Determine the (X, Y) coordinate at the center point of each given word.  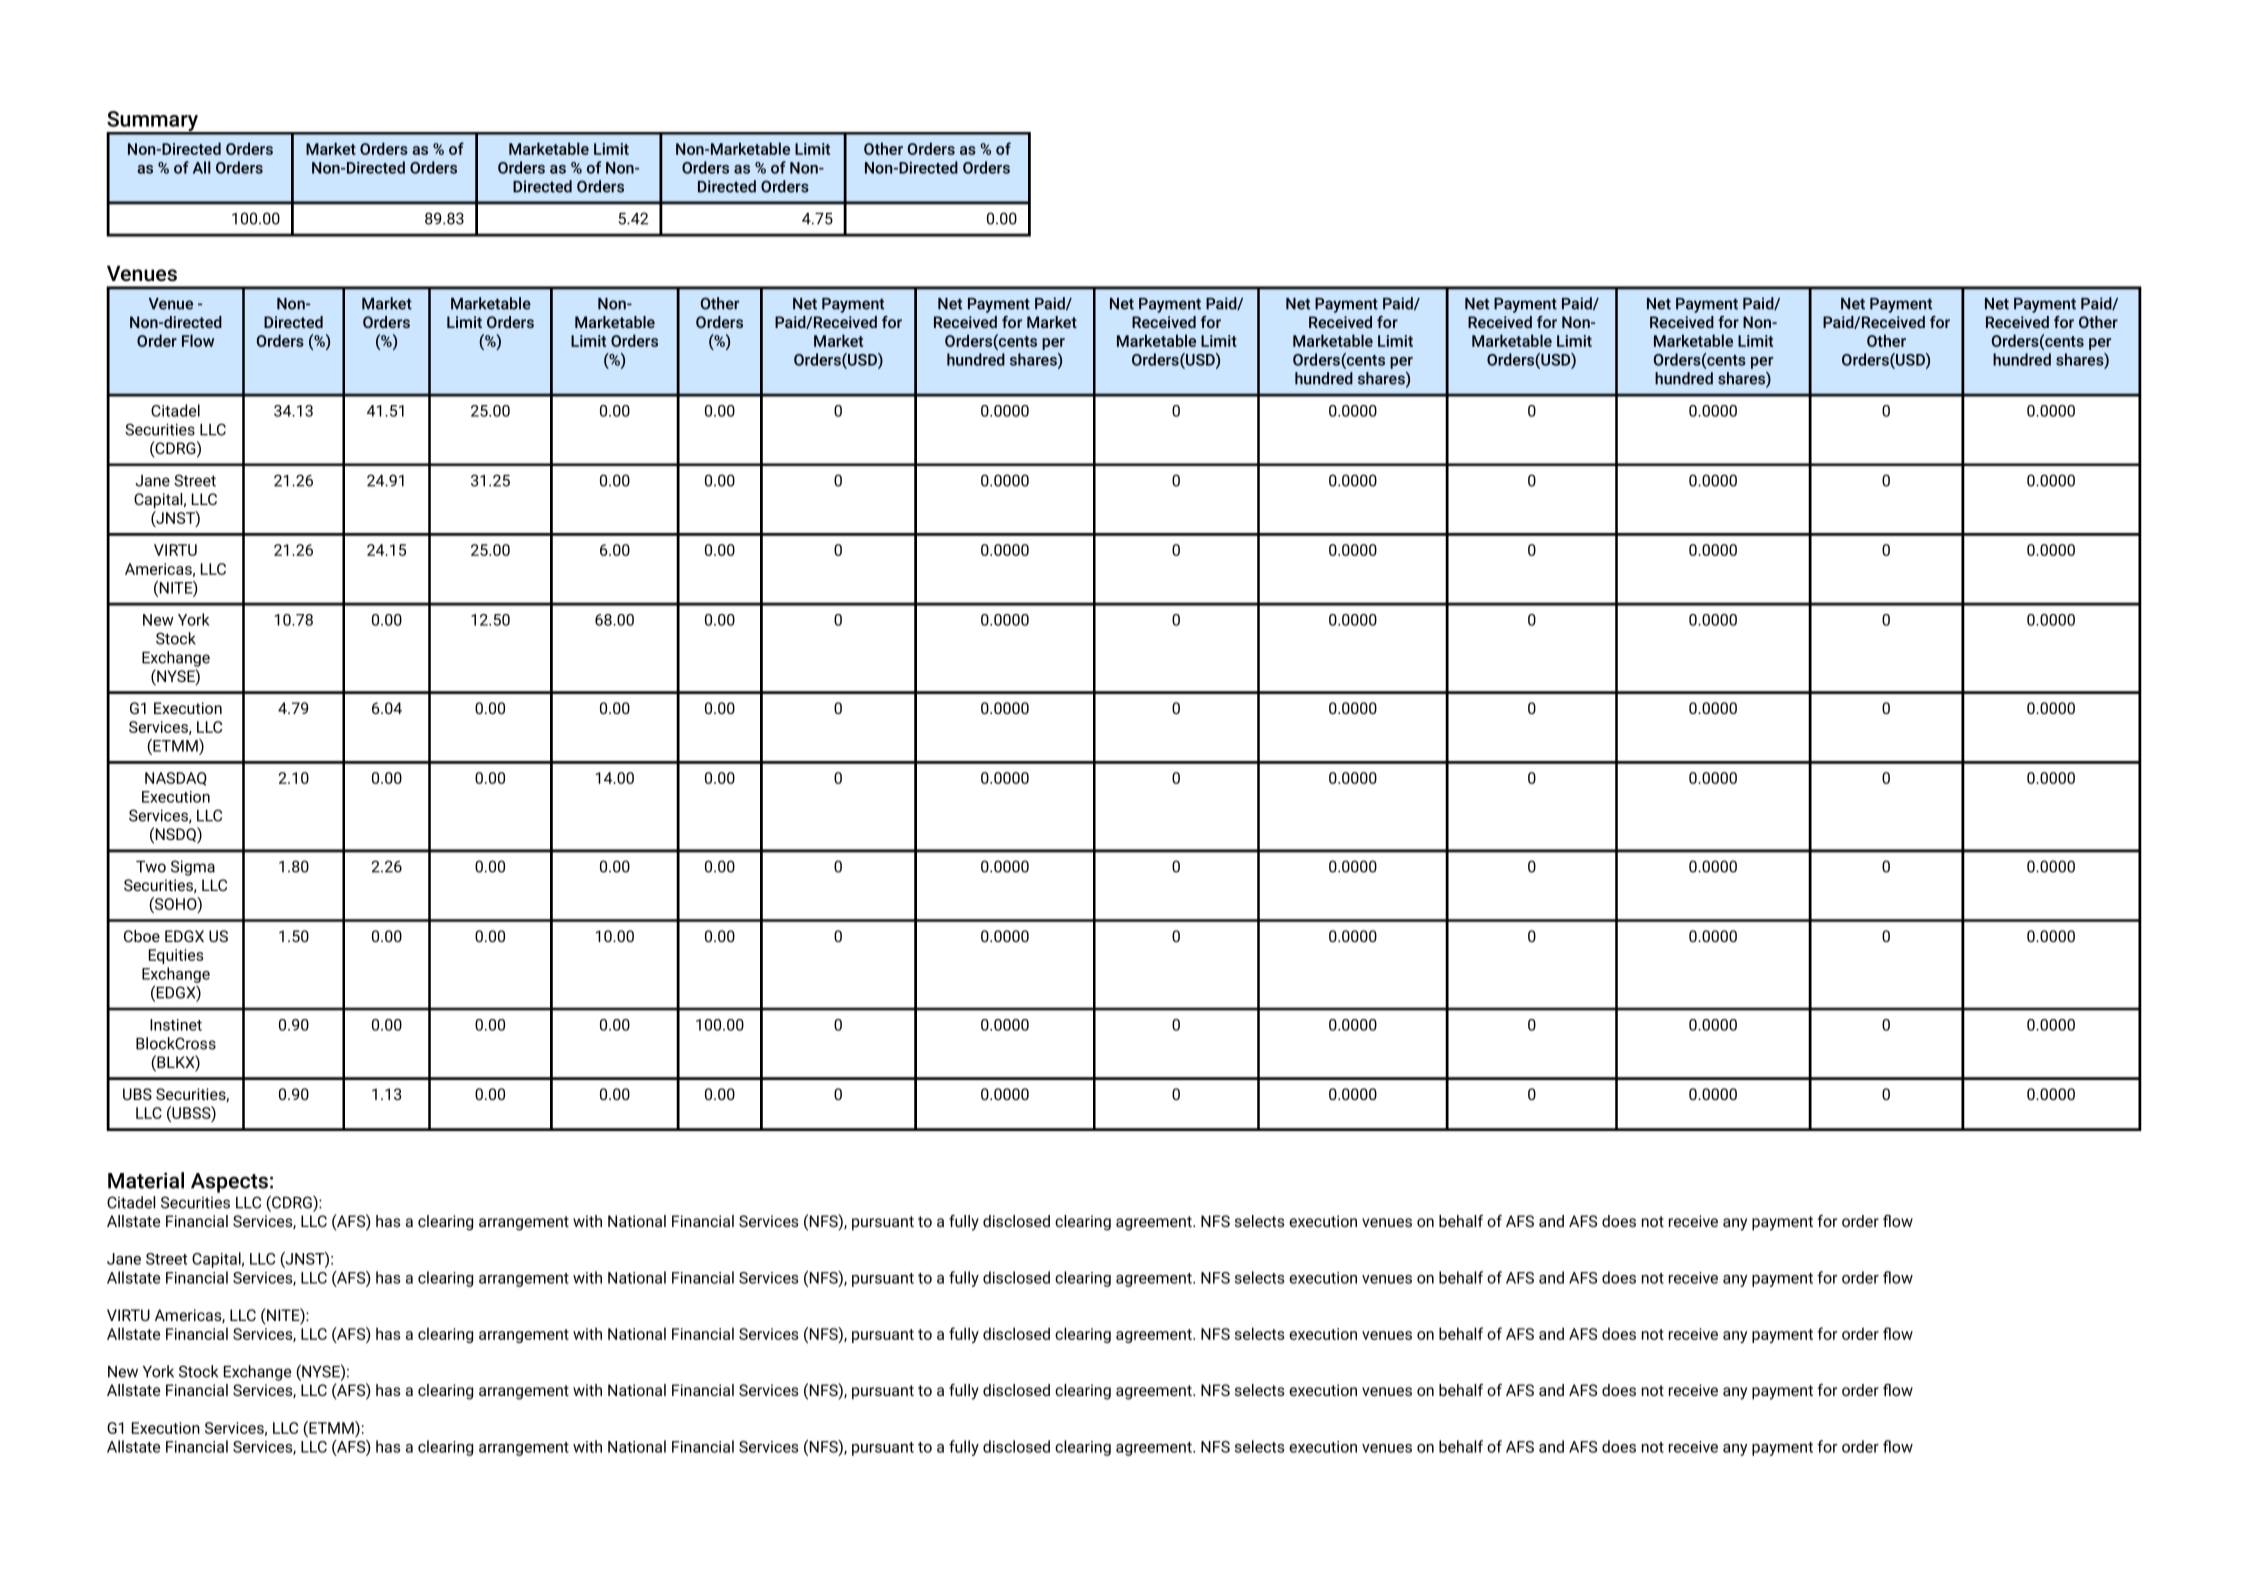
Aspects (229, 1183)
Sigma (193, 868)
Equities (176, 956)
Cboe (142, 936)
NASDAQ (176, 779)
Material (146, 1180)
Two (151, 867)
